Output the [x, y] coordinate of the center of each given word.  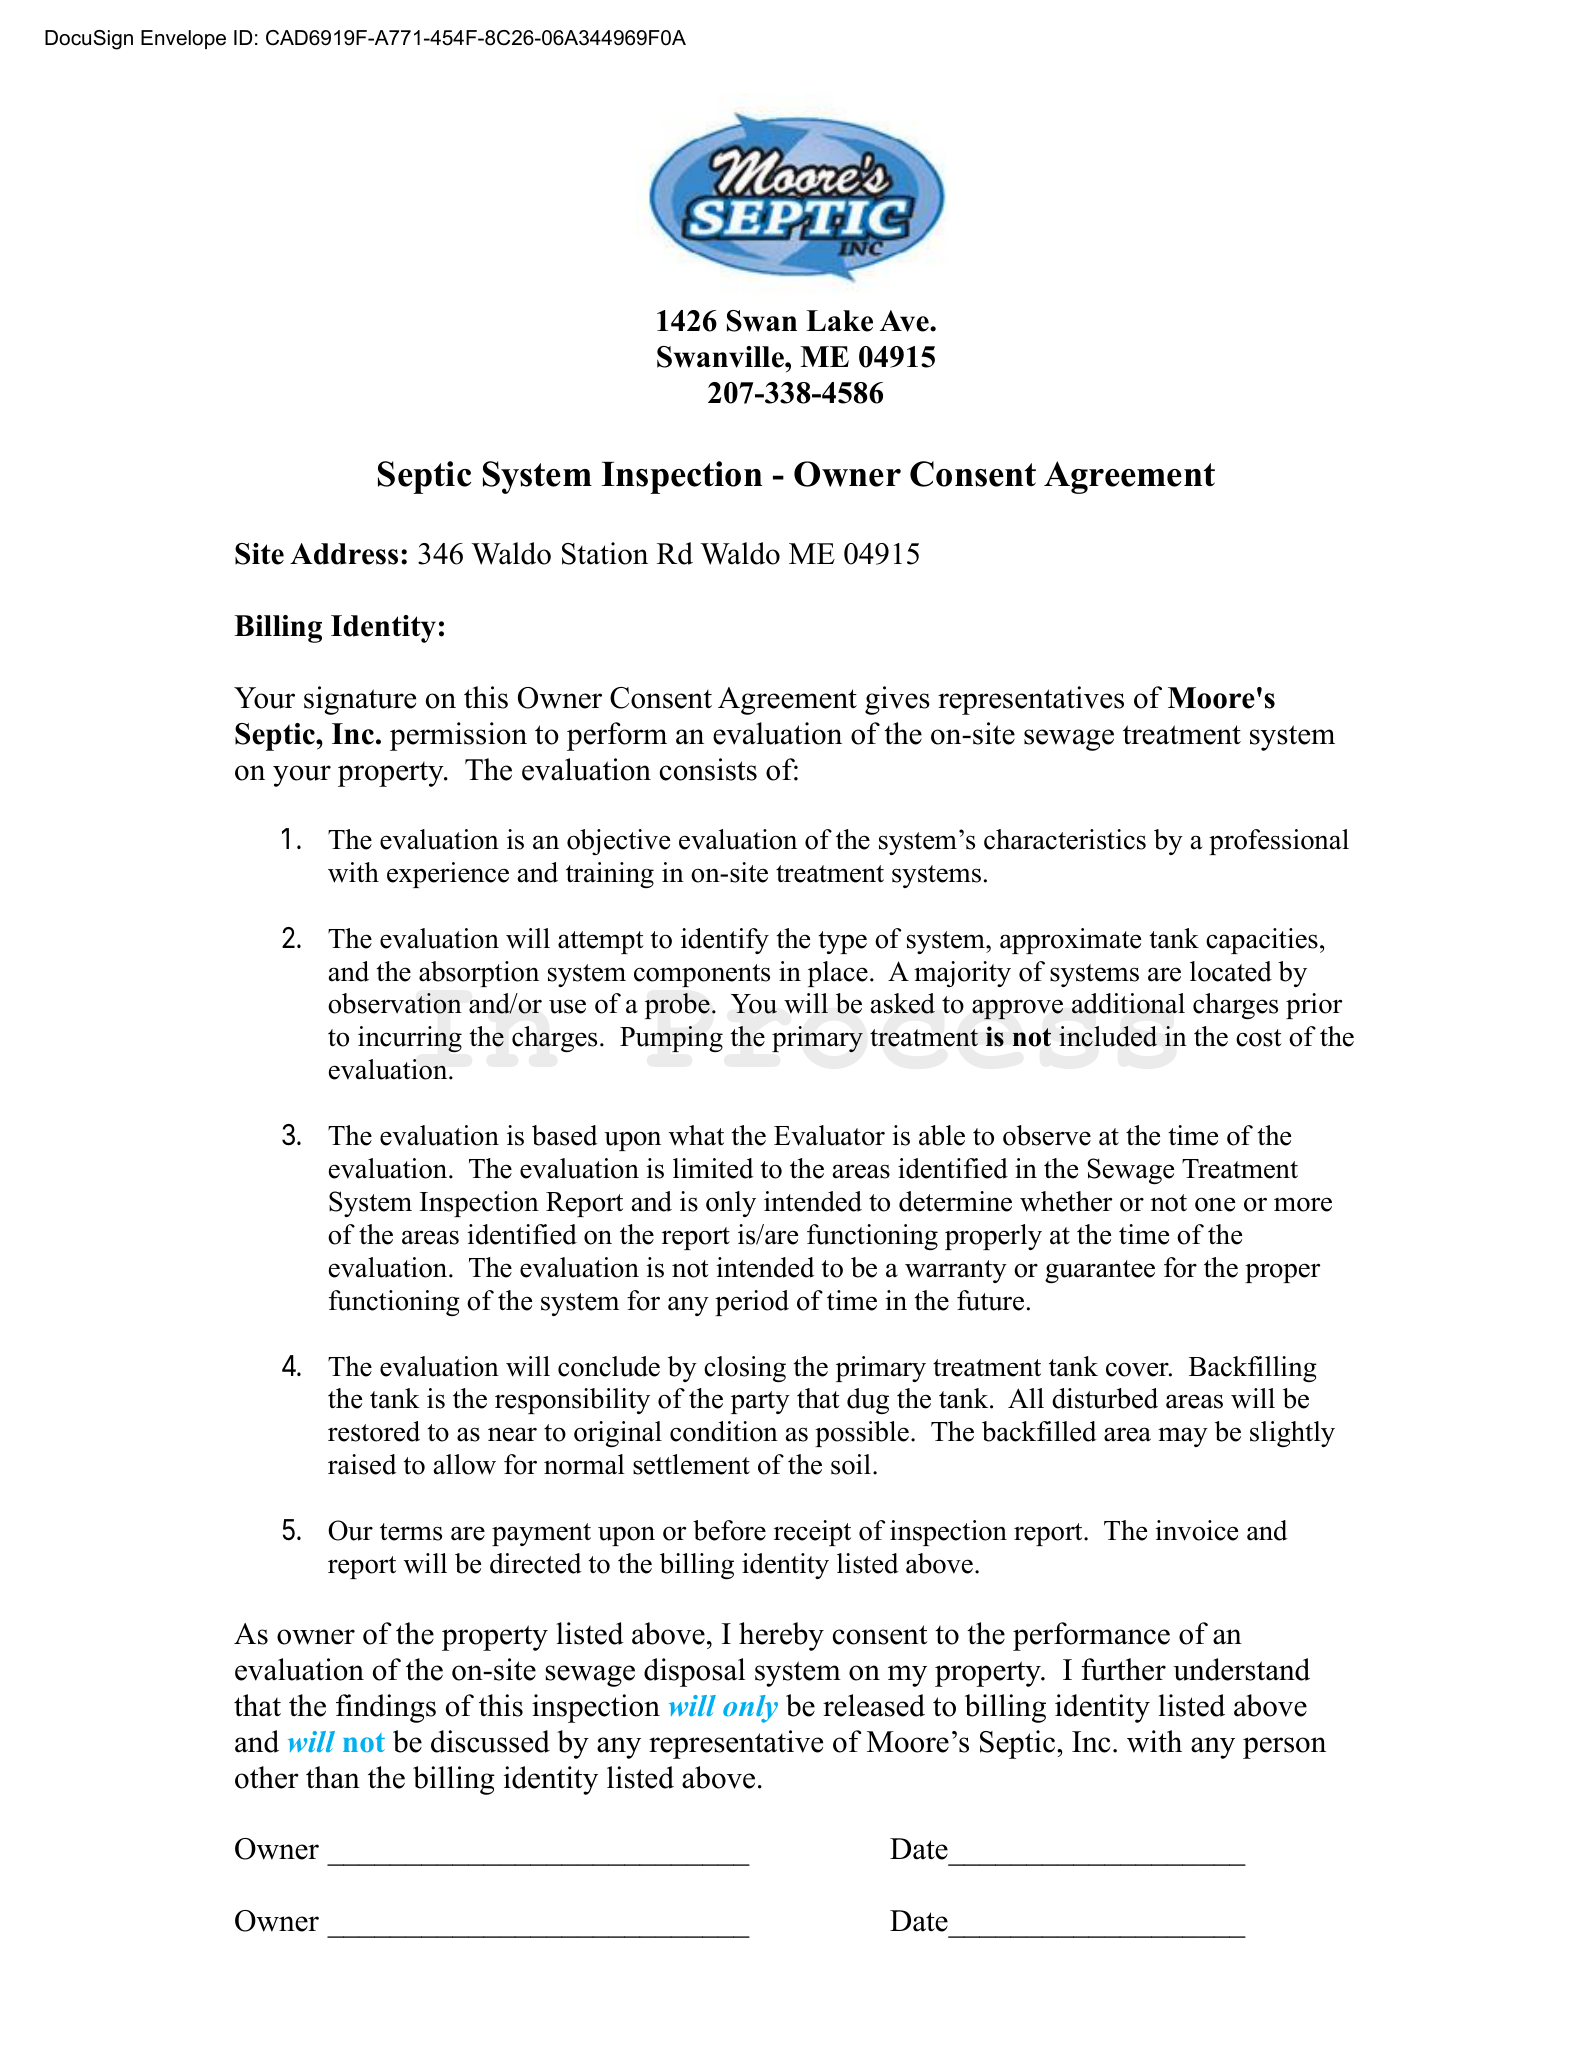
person [1284, 1748]
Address [344, 554]
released [874, 1705]
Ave [905, 321]
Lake [839, 321]
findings [386, 1708]
